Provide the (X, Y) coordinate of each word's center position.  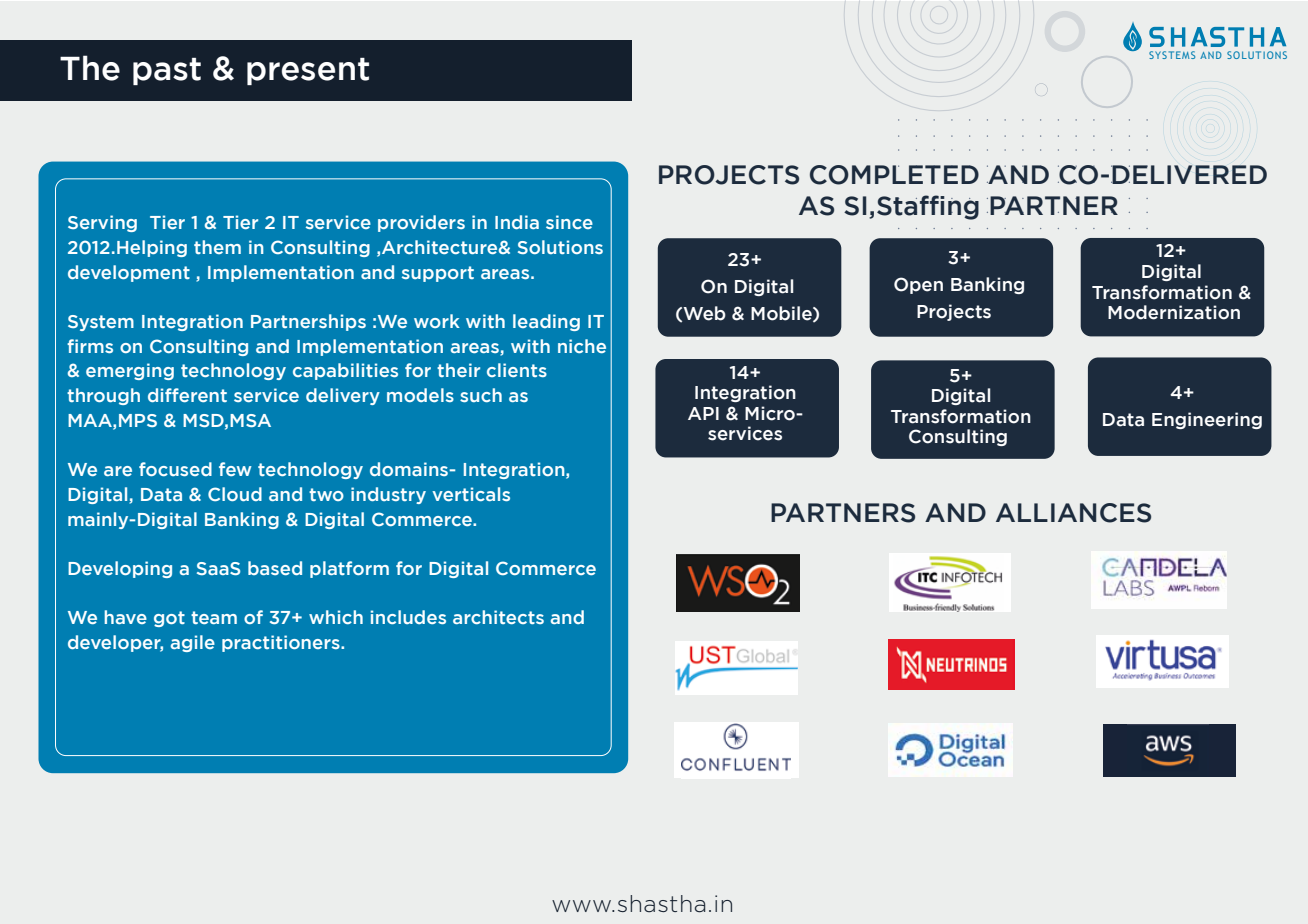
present (308, 71)
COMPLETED (894, 175)
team (214, 617)
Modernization (1174, 312)
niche (582, 346)
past (167, 71)
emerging (130, 371)
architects (498, 617)
